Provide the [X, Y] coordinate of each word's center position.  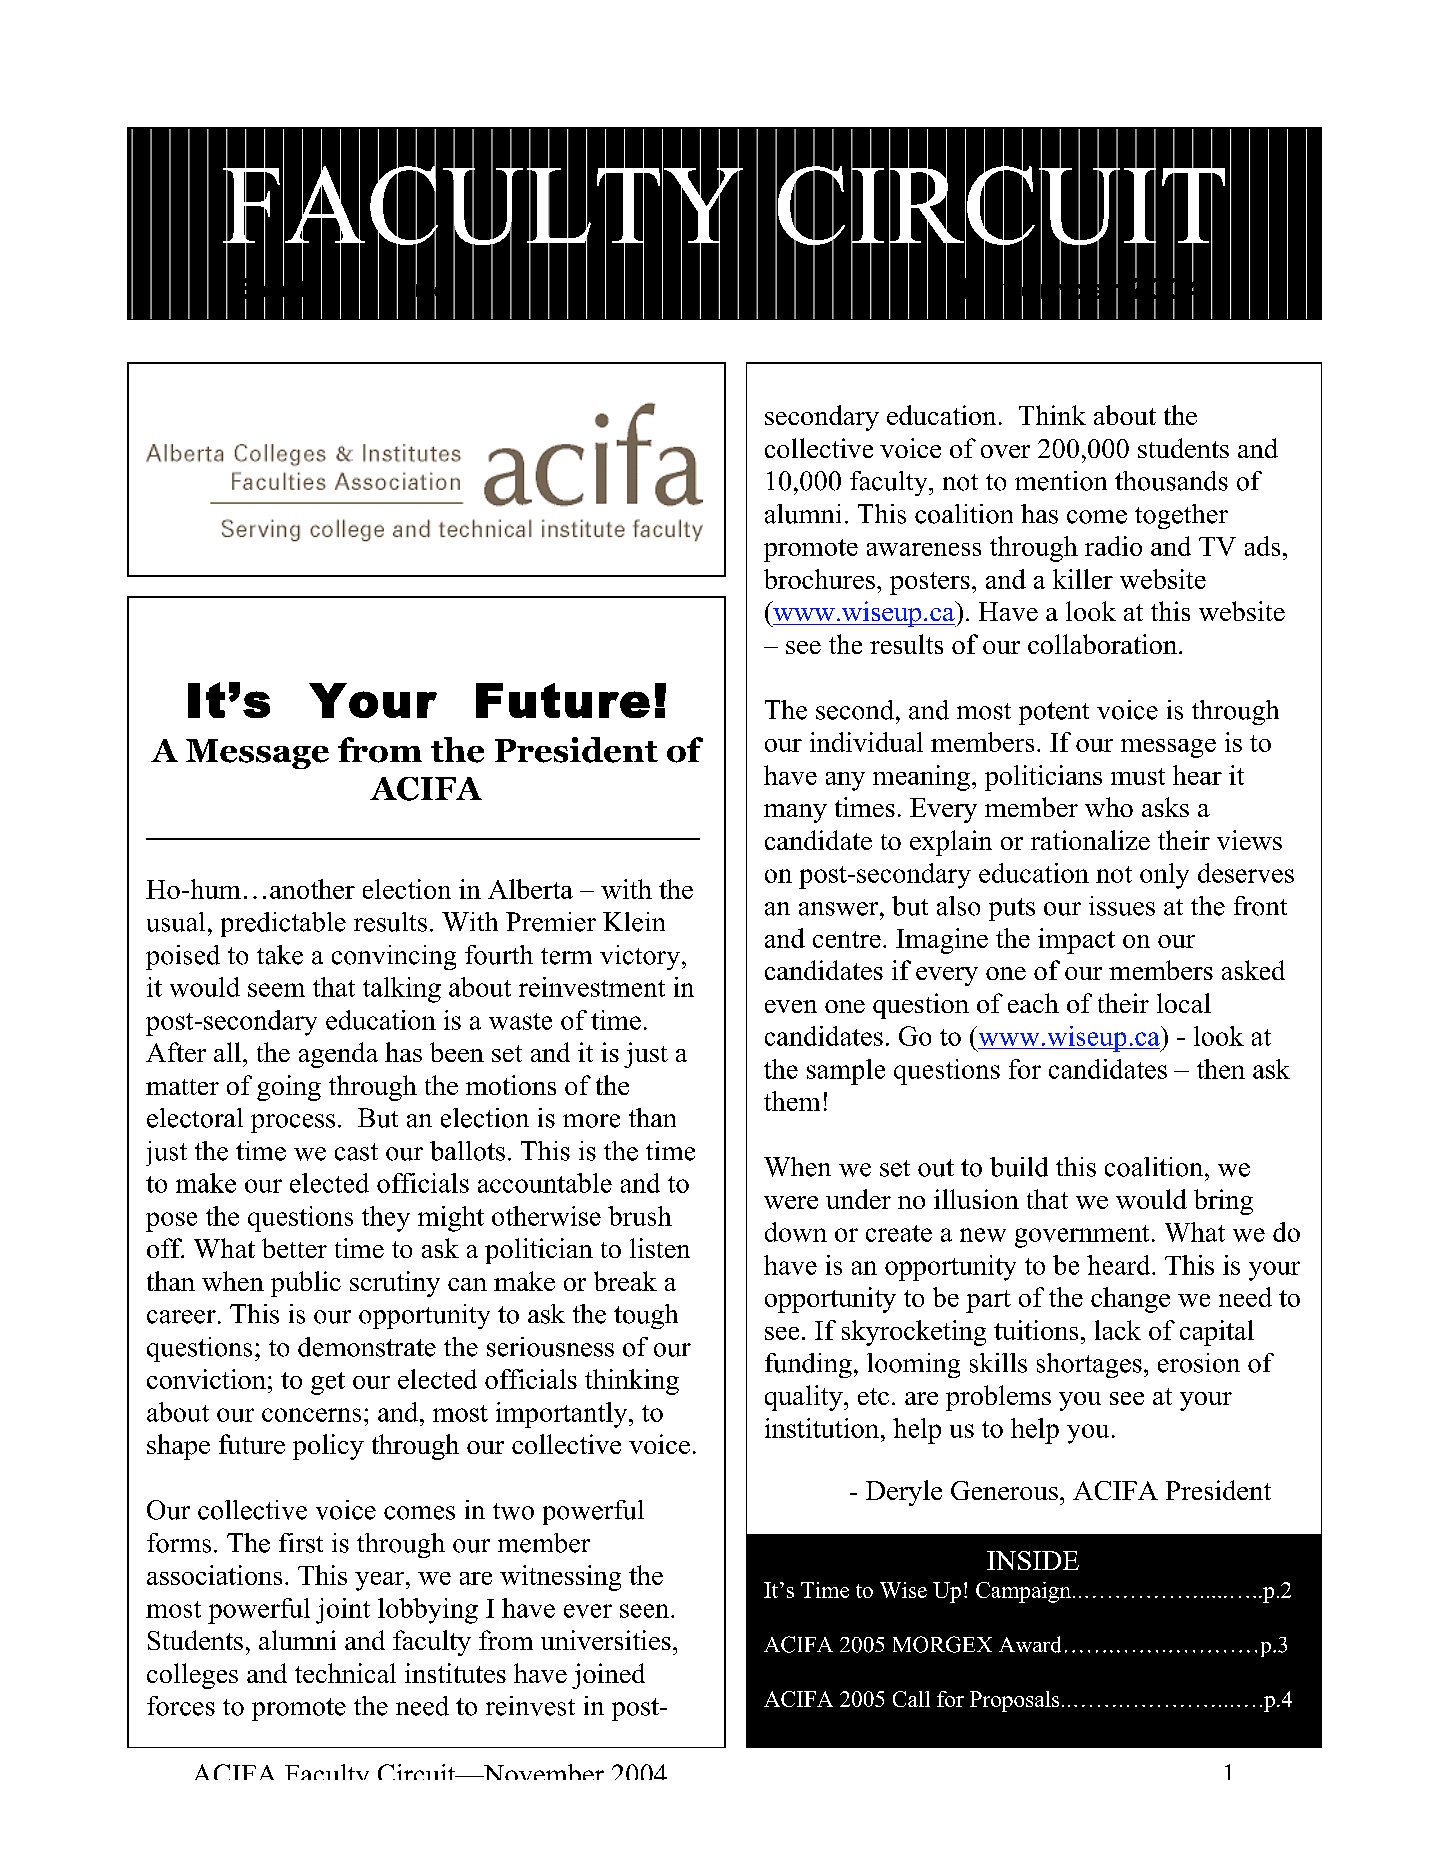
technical [345, 1673]
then [1221, 1069]
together [1181, 516]
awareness [924, 549]
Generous [1004, 1490]
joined [608, 1676]
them [792, 1101]
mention [1061, 481]
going [289, 1088]
